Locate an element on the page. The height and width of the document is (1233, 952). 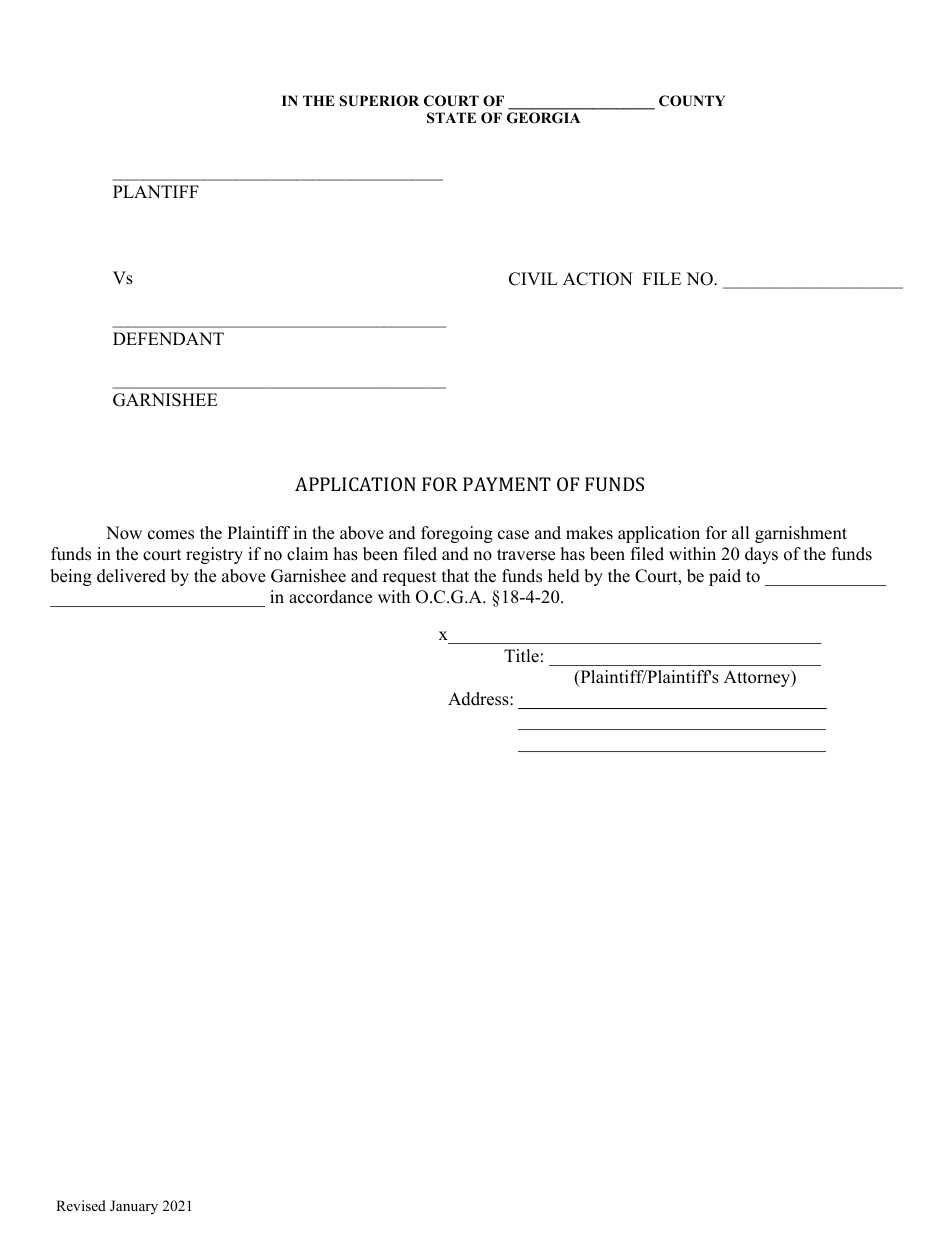
January is located at coordinates (134, 1207).
